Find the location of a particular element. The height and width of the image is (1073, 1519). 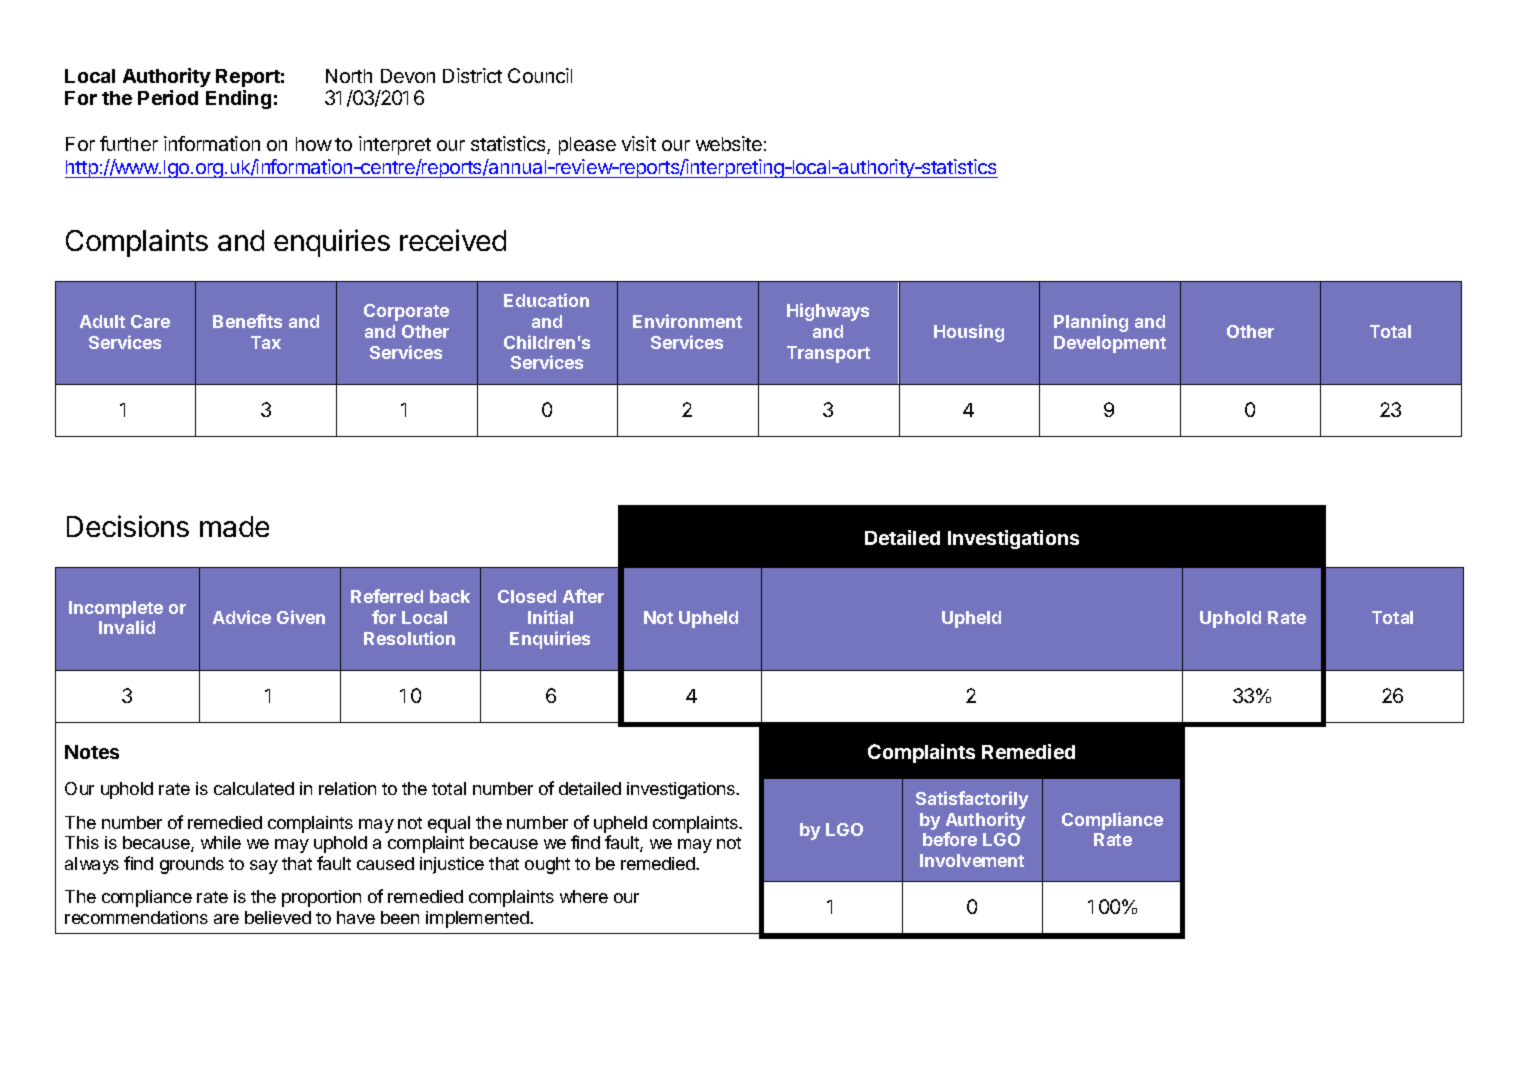

website is located at coordinates (729, 143).
